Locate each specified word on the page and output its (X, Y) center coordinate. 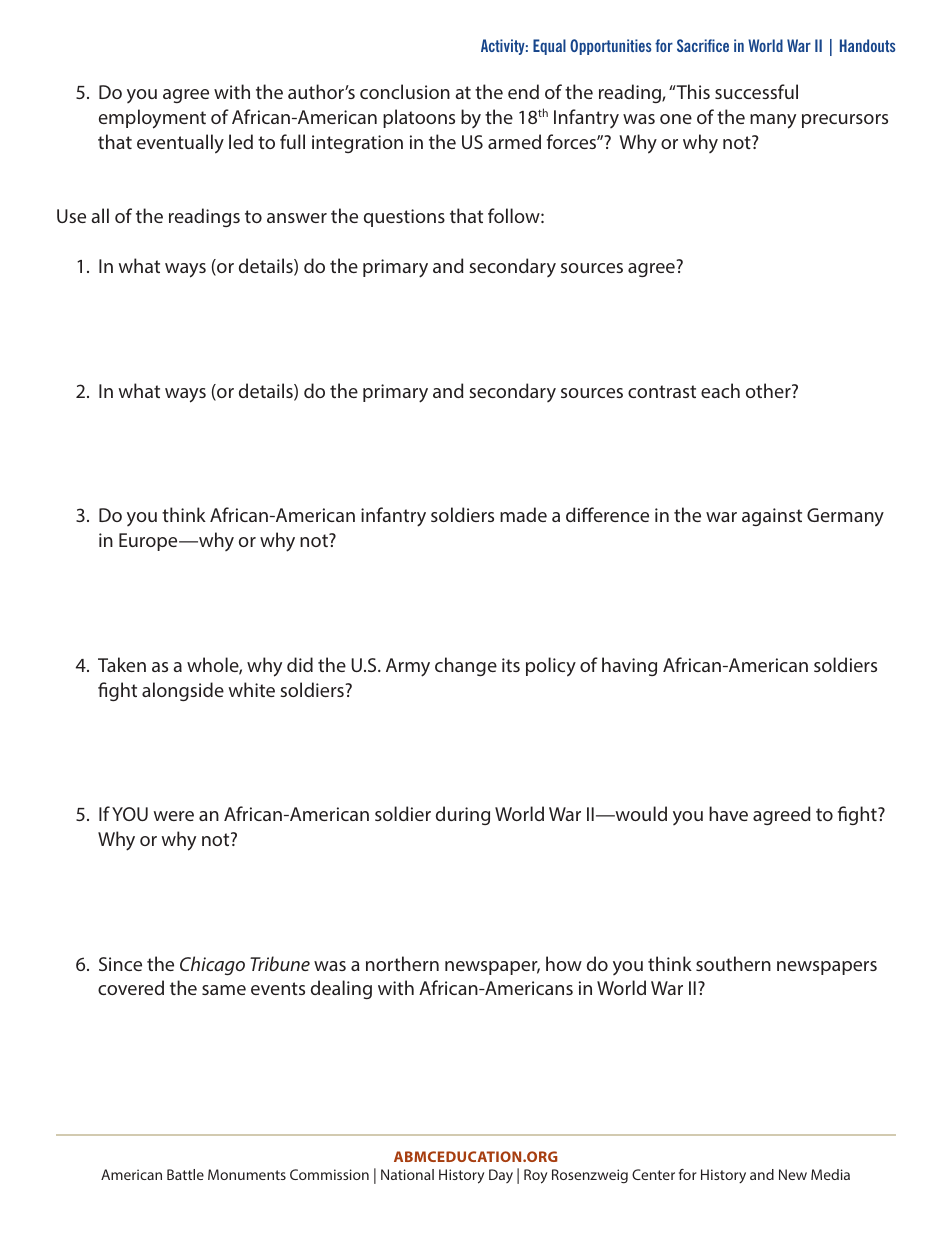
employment (152, 119)
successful (756, 91)
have (728, 813)
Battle (185, 1174)
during (463, 815)
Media (830, 1174)
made (523, 514)
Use (71, 216)
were (174, 816)
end (523, 91)
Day (501, 1176)
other (769, 390)
